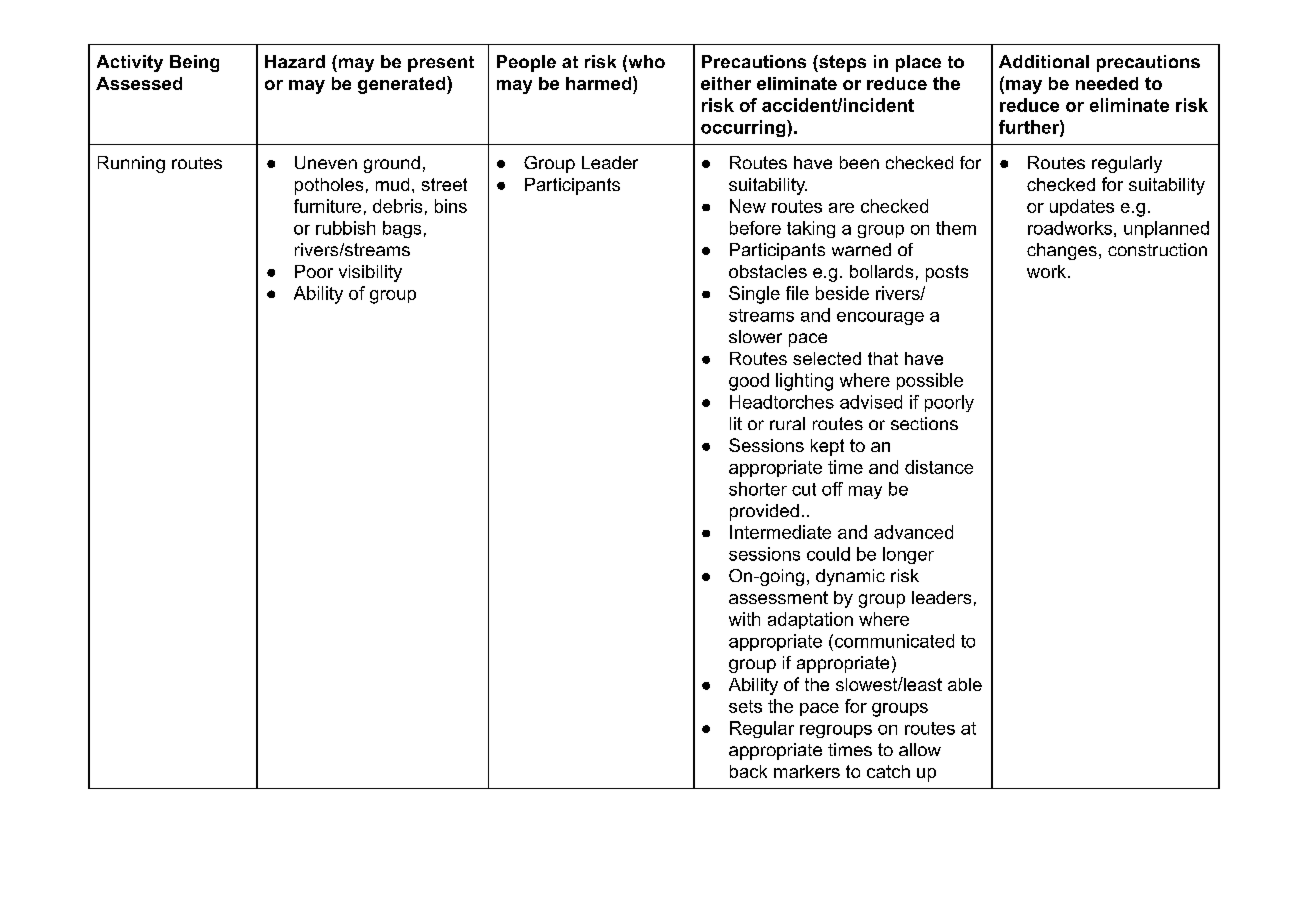 This page has height=924, width=1308. I want to click on visibility, so click(370, 273).
